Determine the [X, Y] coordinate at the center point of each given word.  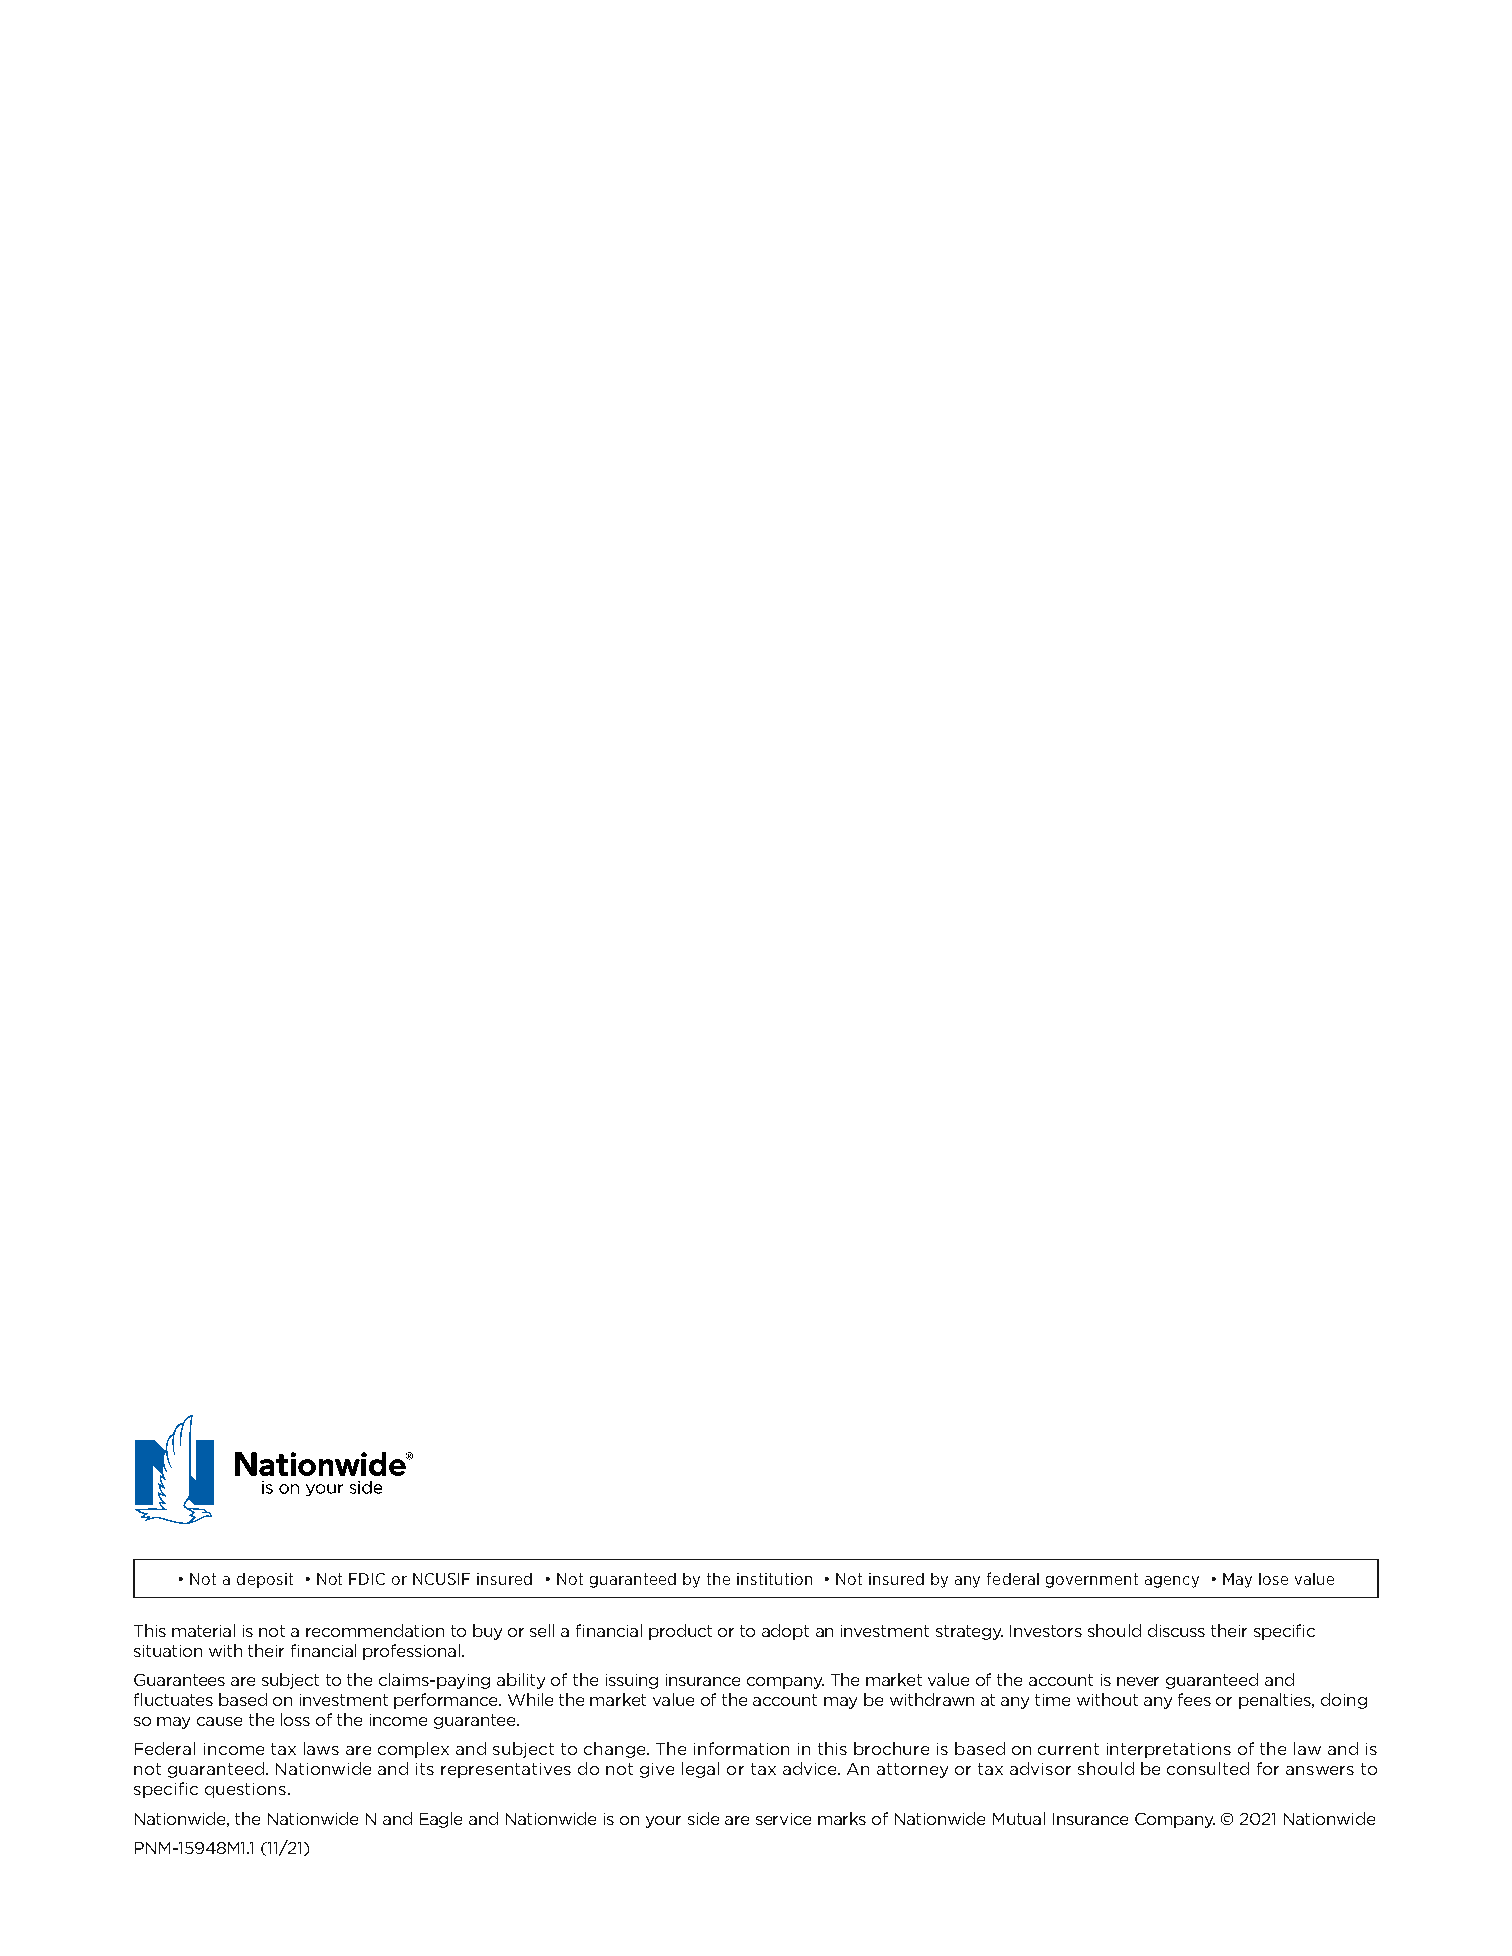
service [783, 1819]
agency [1172, 1582]
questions [245, 1790]
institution [774, 1579]
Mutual [1019, 1818]
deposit [265, 1580]
